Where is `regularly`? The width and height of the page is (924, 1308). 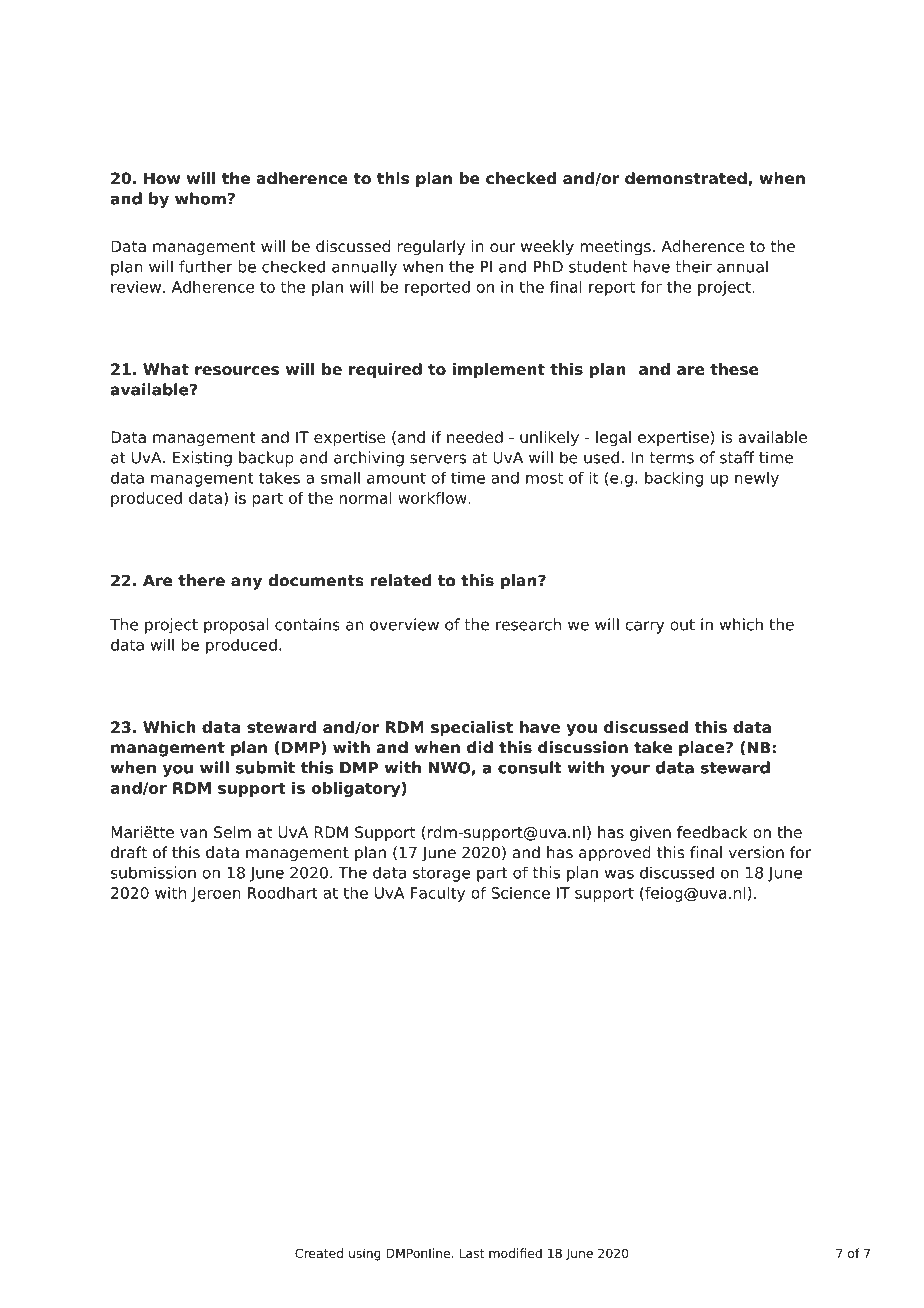 regularly is located at coordinates (431, 248).
